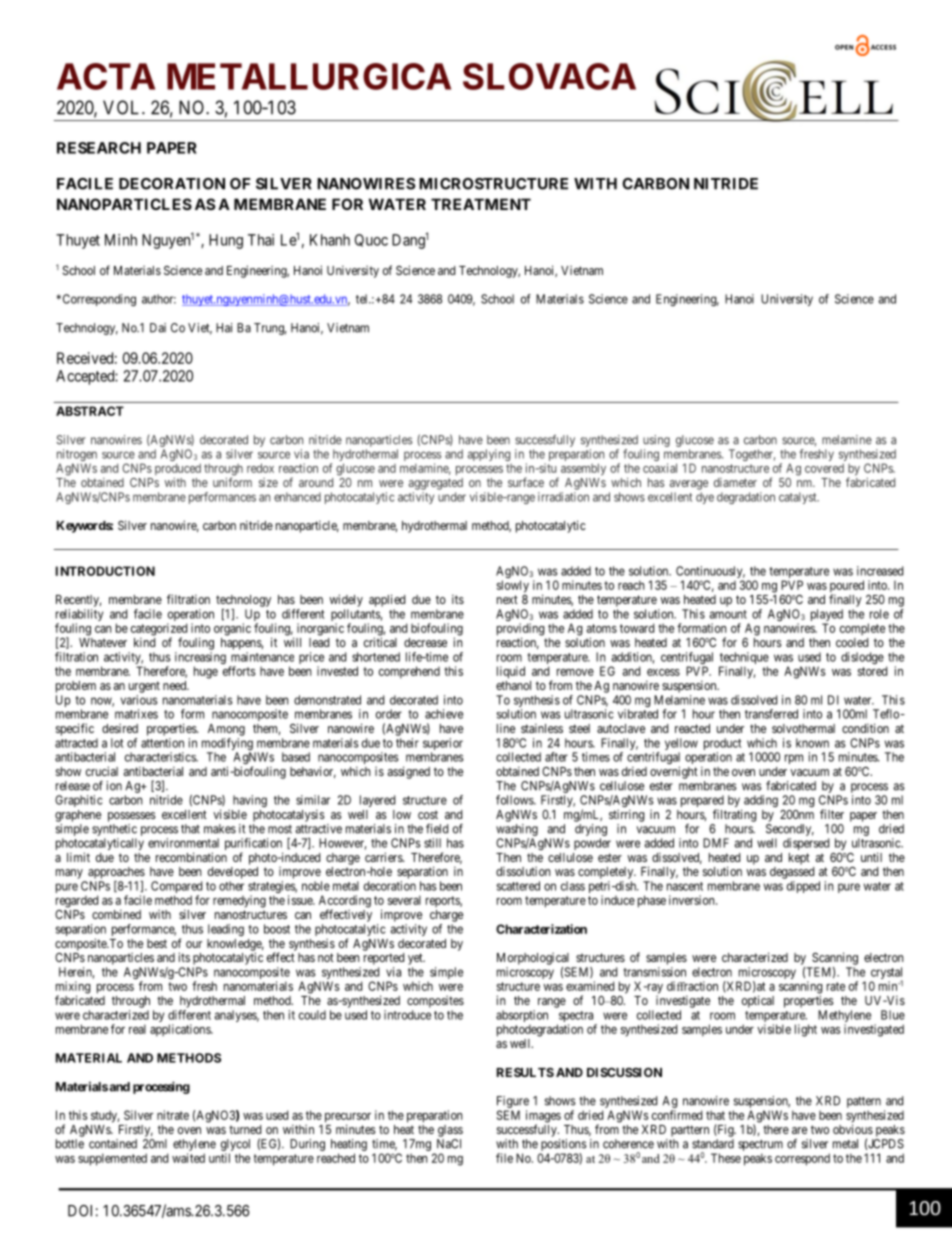  Describe the element at coordinates (481, 204) in the screenshot. I see `TREATMENT` at that location.
